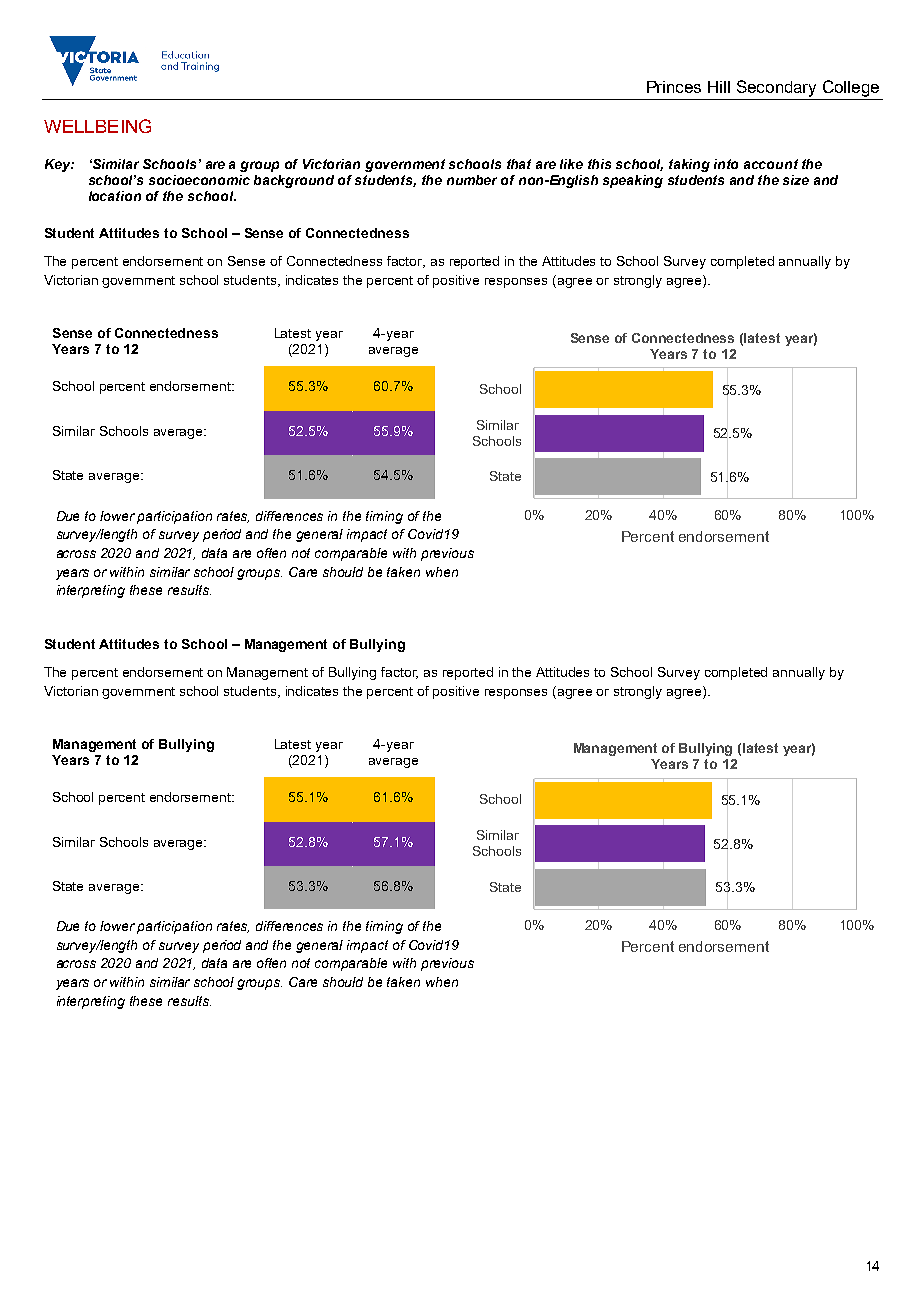 The width and height of the screenshot is (924, 1309). I want to click on size, so click(796, 180).
